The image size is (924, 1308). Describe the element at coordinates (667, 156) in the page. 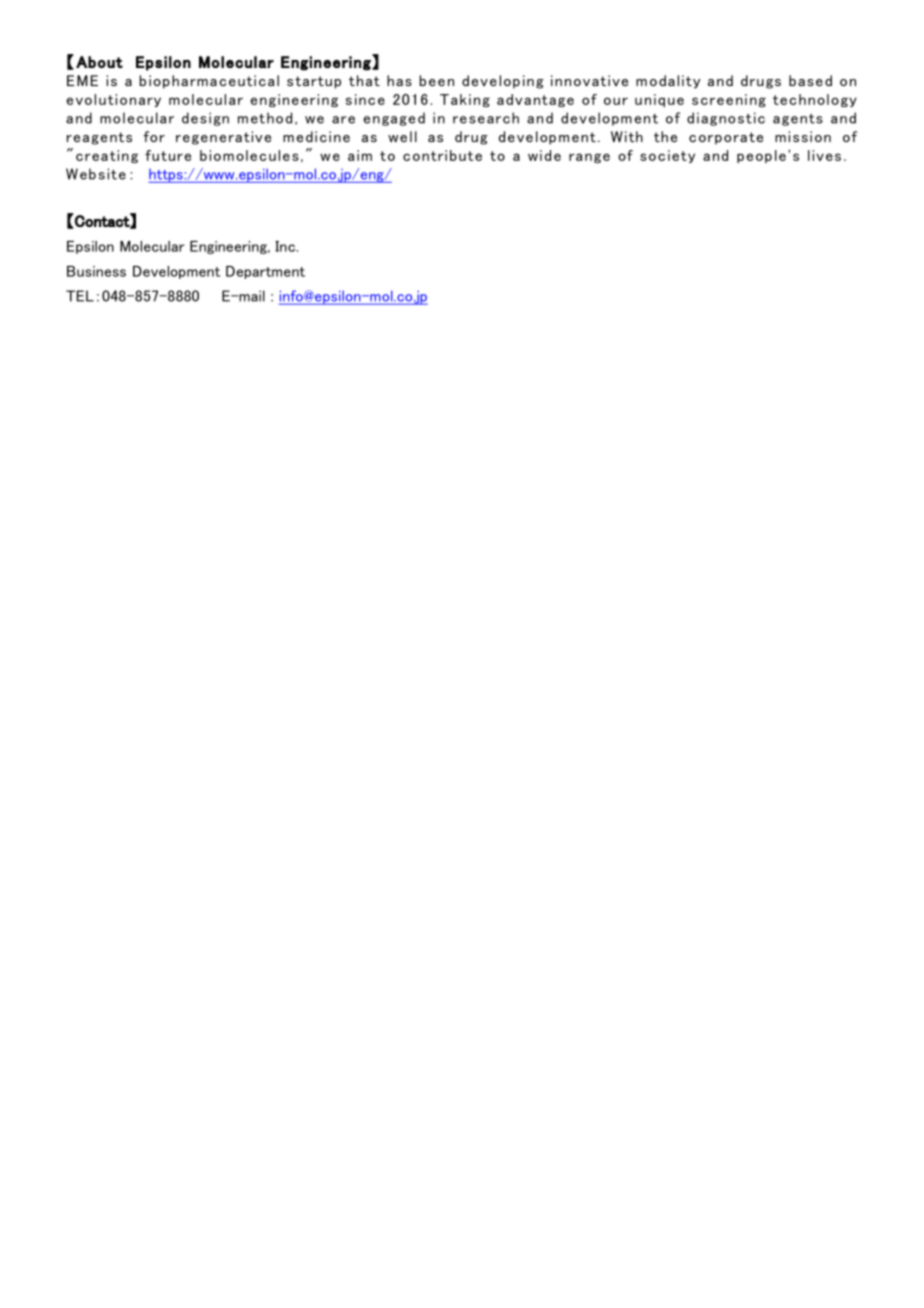

I see `society` at that location.
